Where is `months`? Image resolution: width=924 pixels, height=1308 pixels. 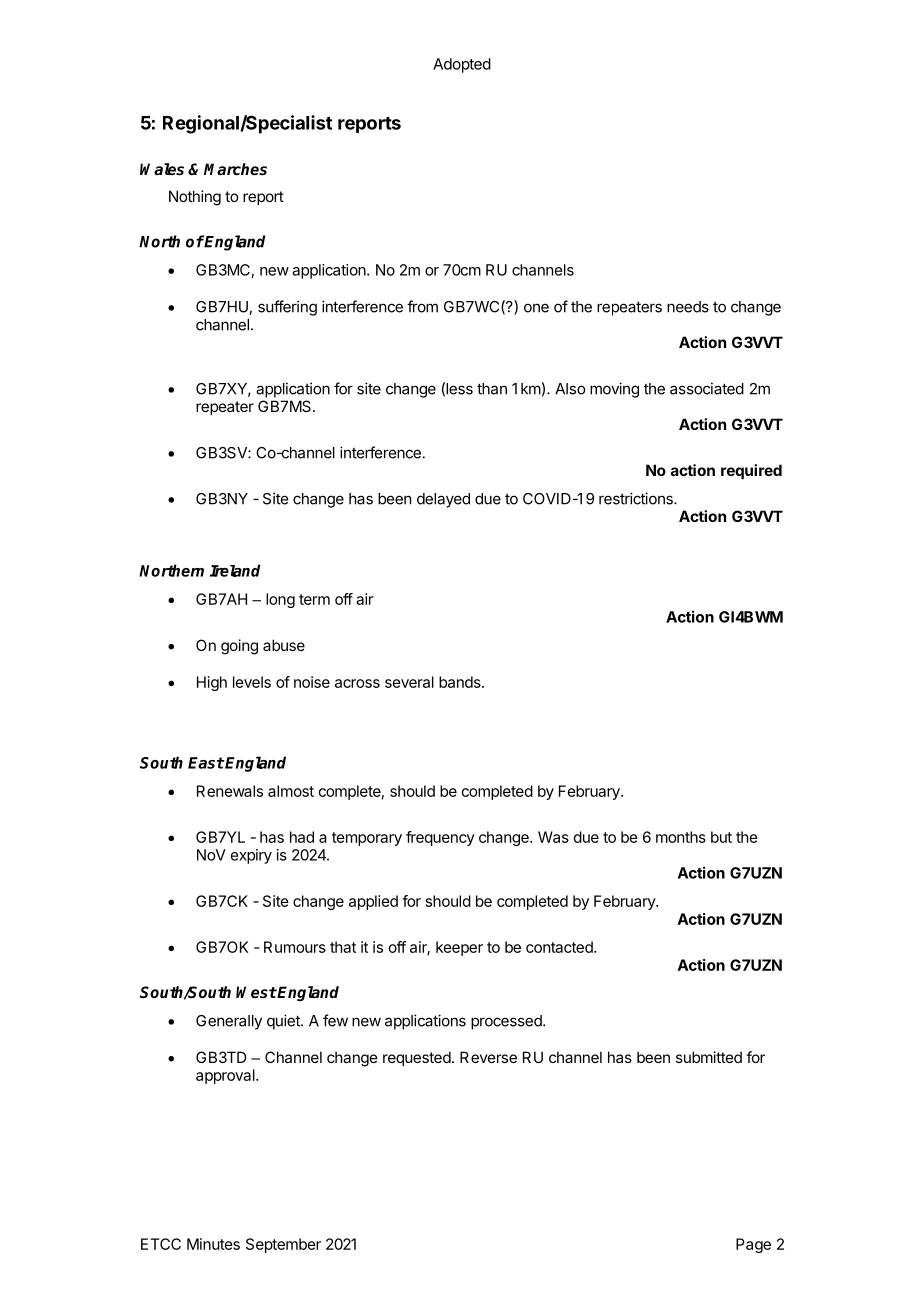 months is located at coordinates (681, 837).
